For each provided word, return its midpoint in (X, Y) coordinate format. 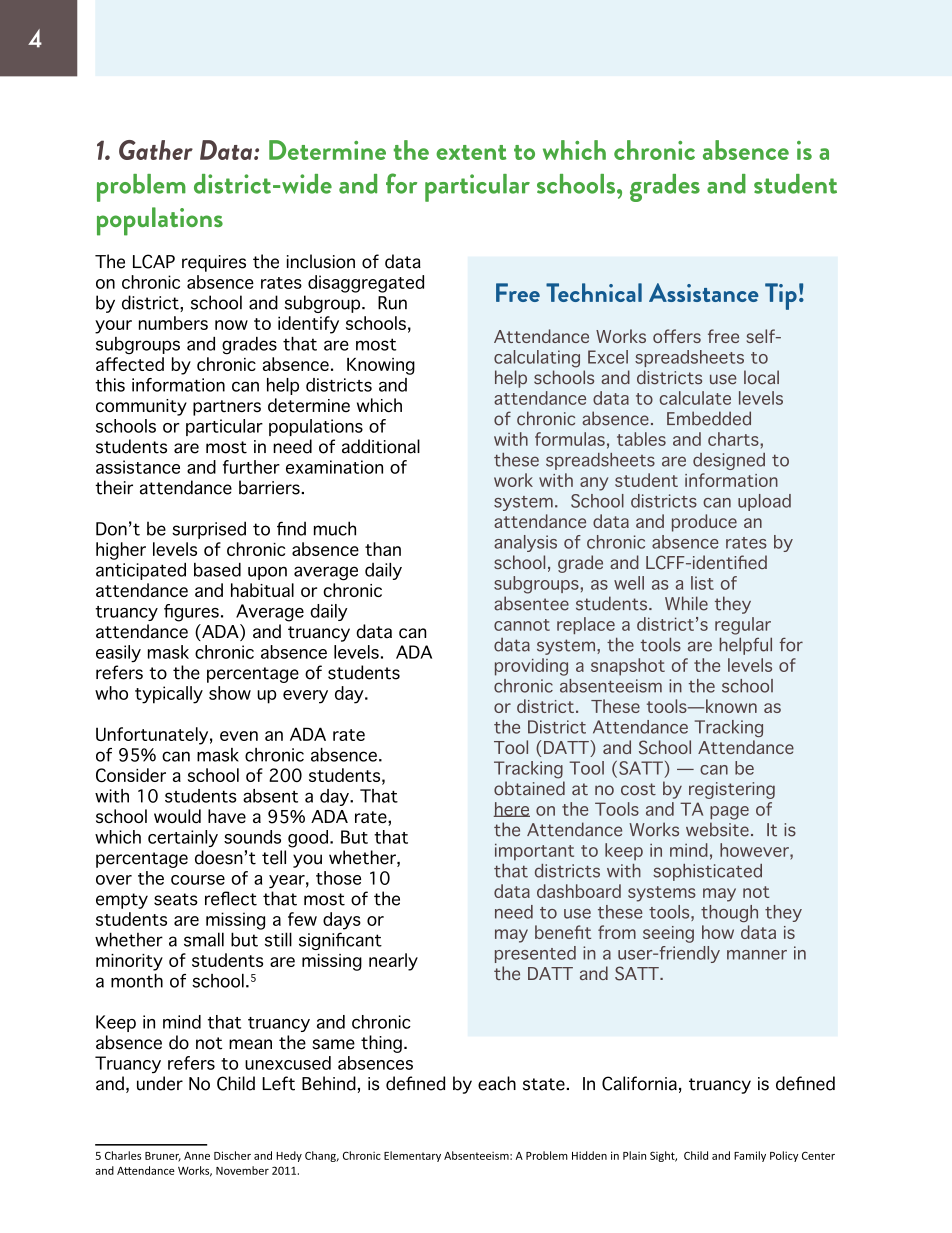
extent (471, 152)
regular (743, 626)
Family (750, 1156)
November (242, 1170)
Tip (781, 296)
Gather (156, 150)
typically (169, 695)
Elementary (412, 1156)
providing (531, 667)
